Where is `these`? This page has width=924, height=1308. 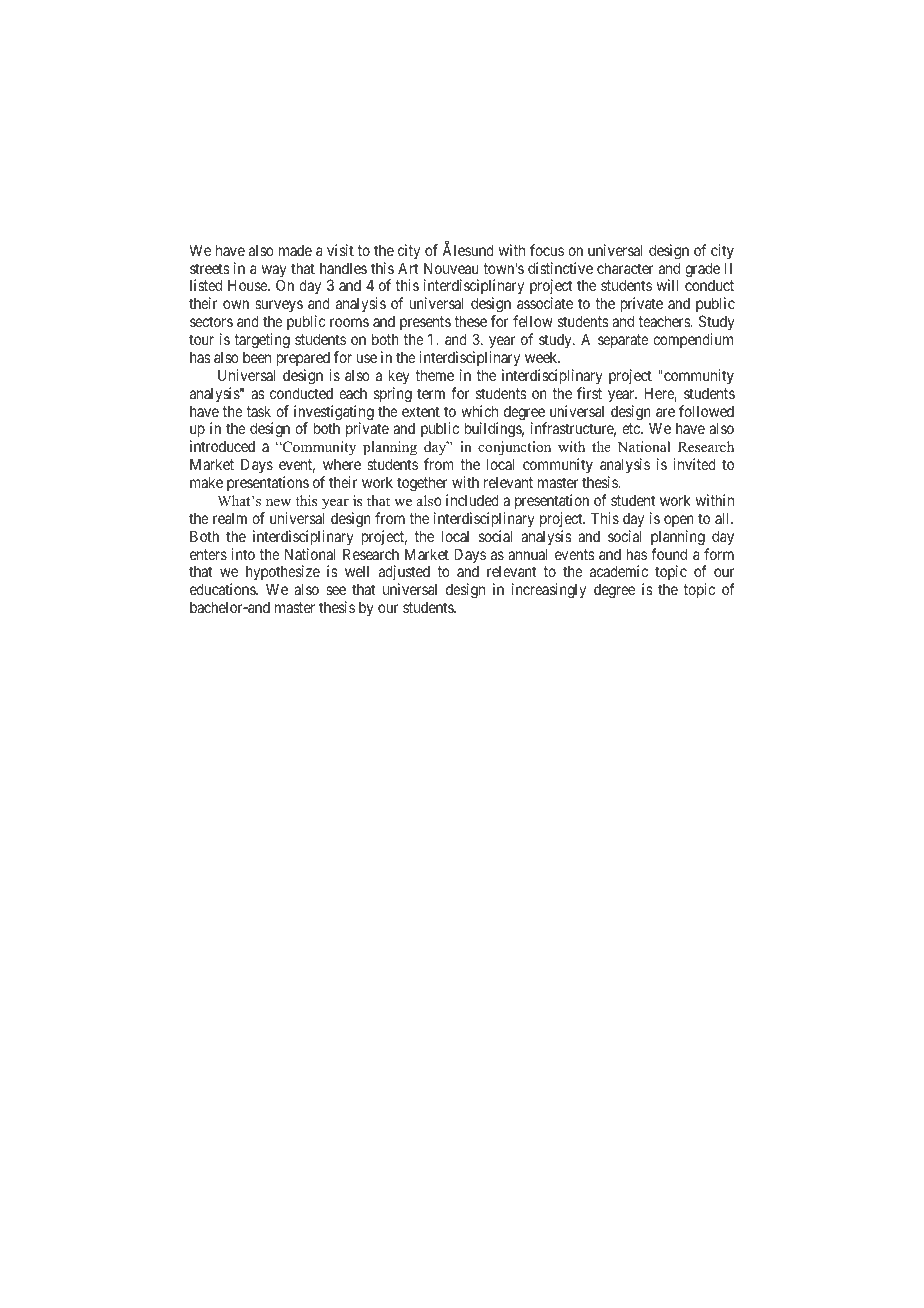 these is located at coordinates (470, 321).
